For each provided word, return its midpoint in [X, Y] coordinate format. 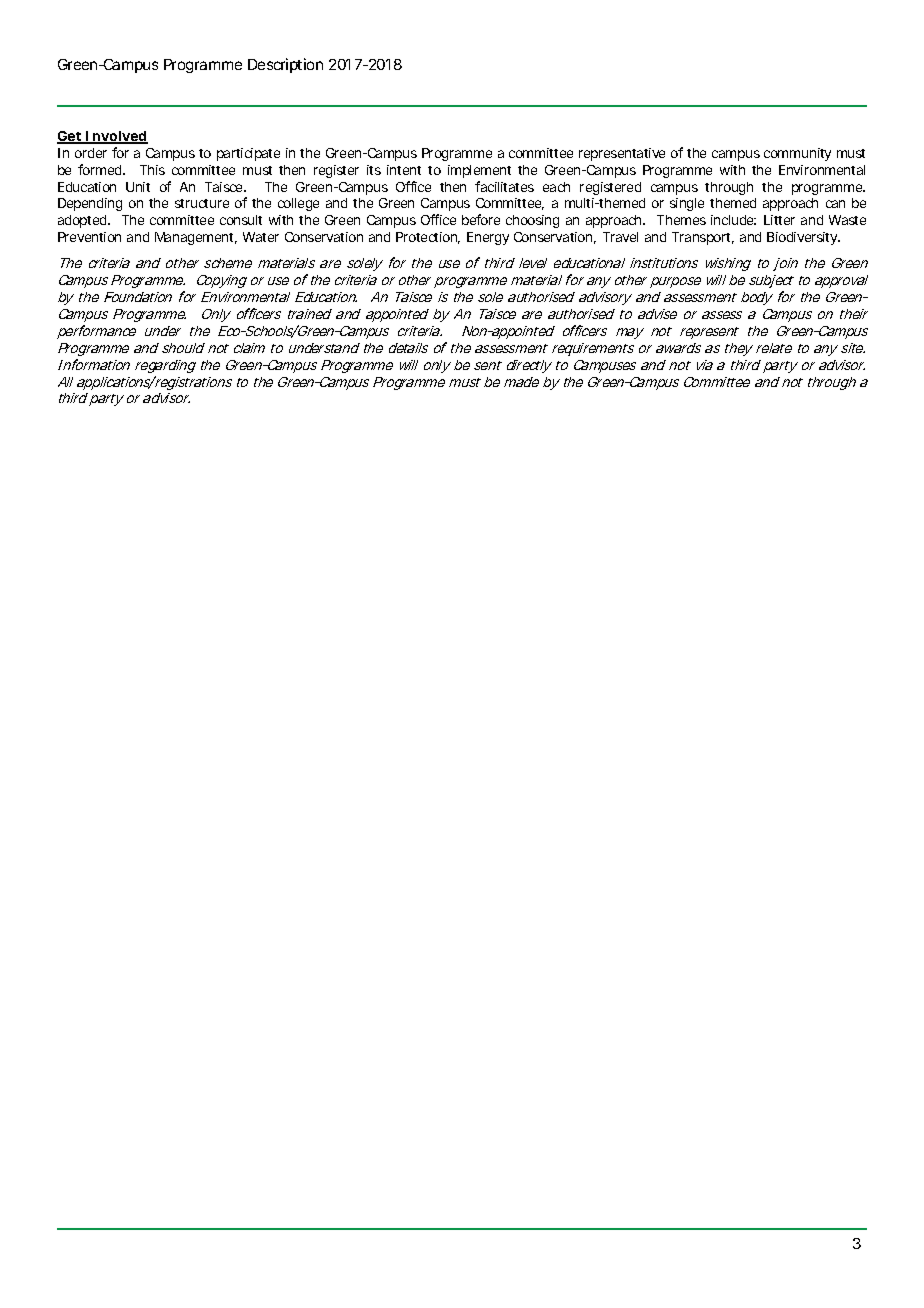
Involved [116, 137]
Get [70, 137]
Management [196, 238]
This [152, 170]
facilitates [504, 186]
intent [404, 170]
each [556, 187]
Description [285, 65]
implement [479, 171]
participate [248, 154]
